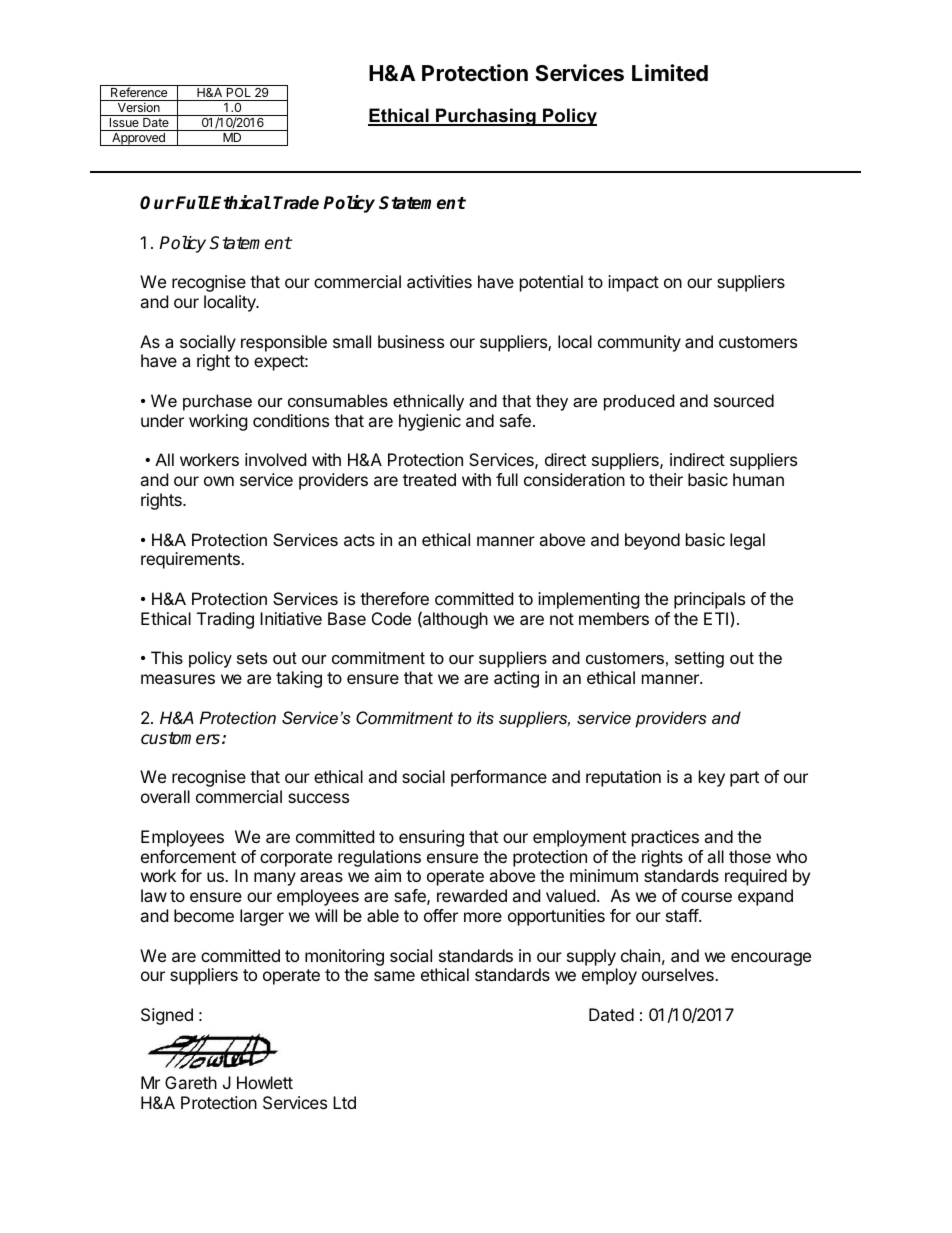  Describe the element at coordinates (670, 72) in the image. I see `Limited` at that location.
